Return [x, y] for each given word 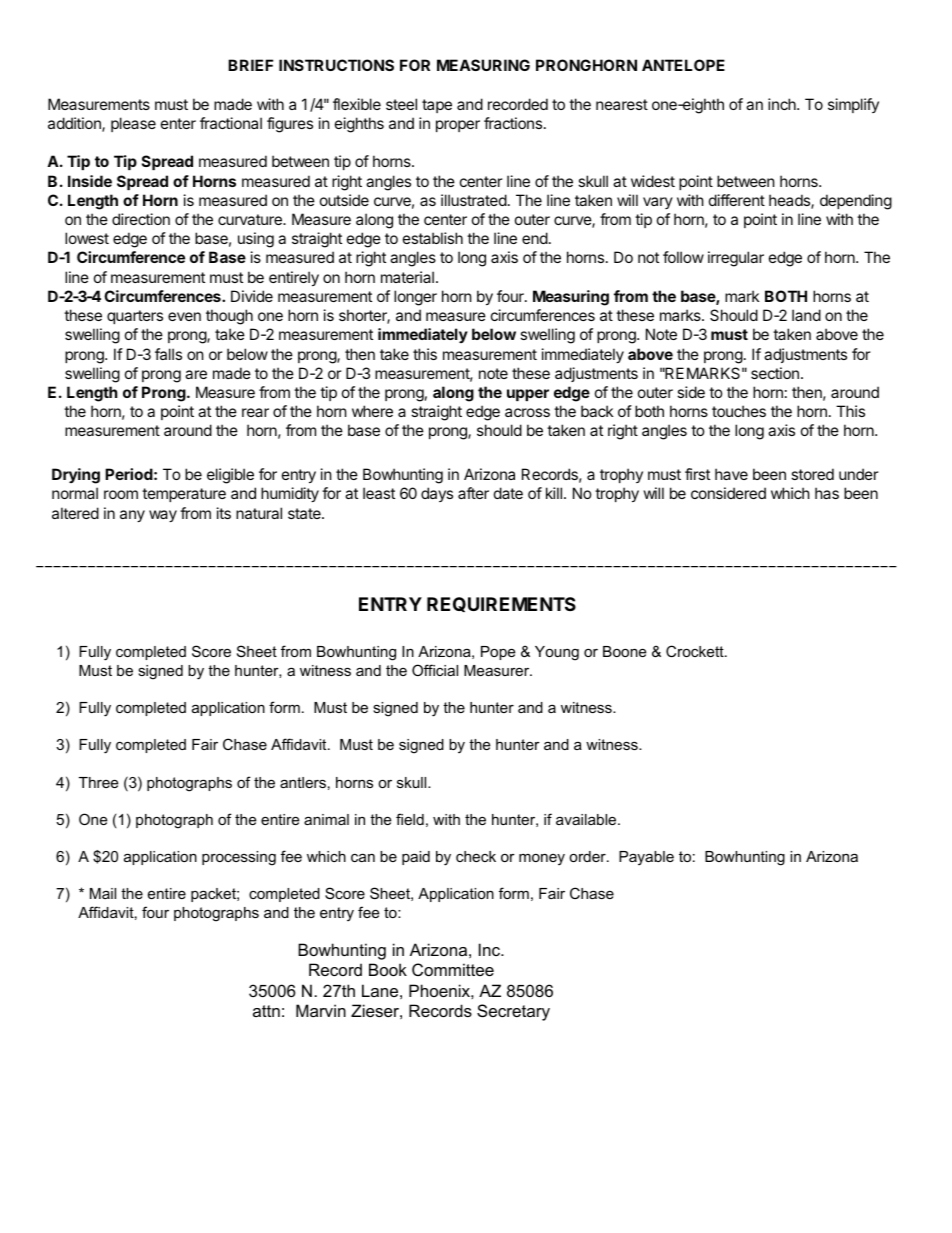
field [410, 819]
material [407, 277]
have [731, 474]
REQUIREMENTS [501, 604]
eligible [230, 476]
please [133, 124]
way [163, 516]
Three [98, 782]
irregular [736, 259]
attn [266, 1011]
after [473, 493]
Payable [646, 858]
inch [783, 104]
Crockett [696, 651]
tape [437, 106]
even [184, 316]
